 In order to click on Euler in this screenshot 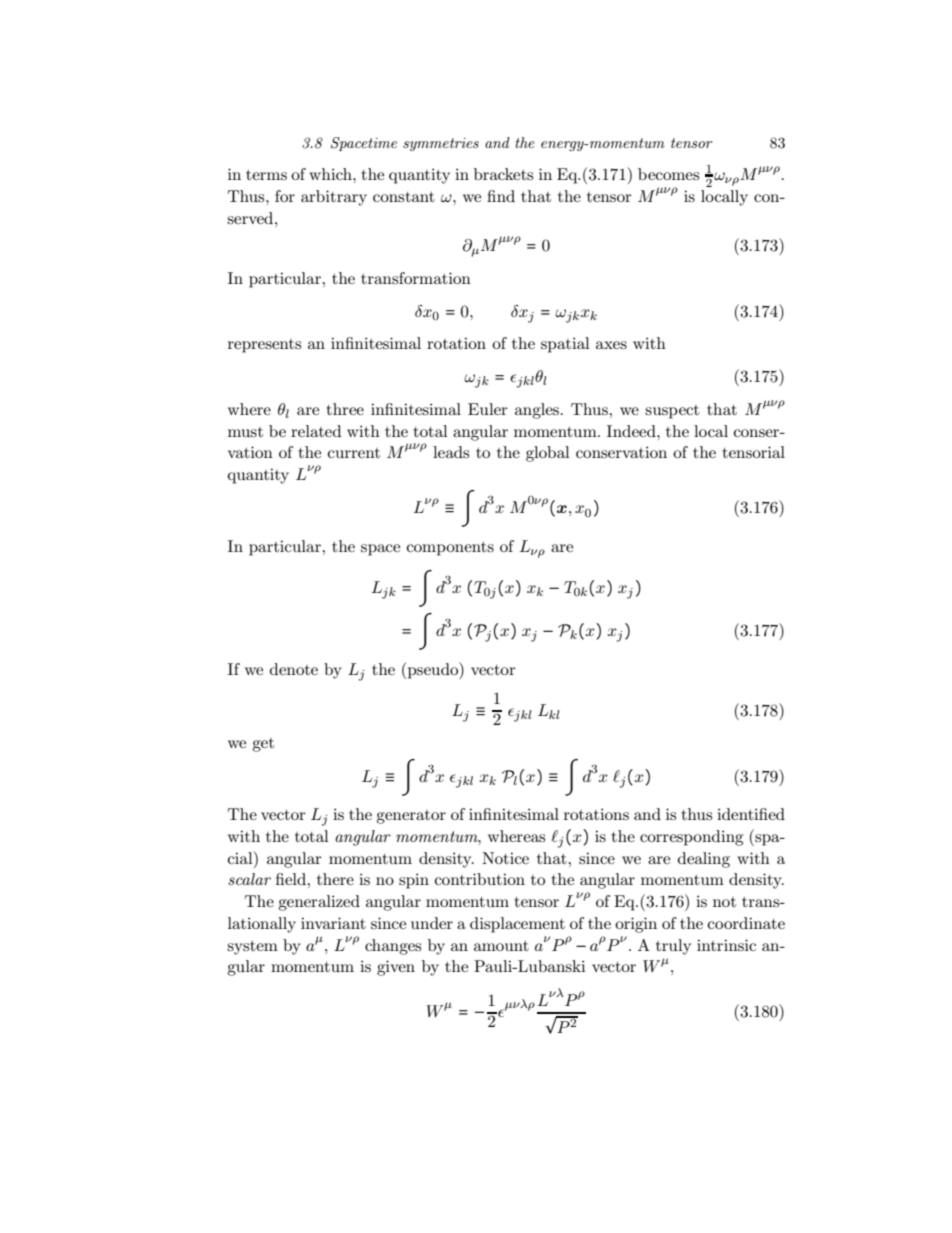, I will do `click(488, 409)`.
